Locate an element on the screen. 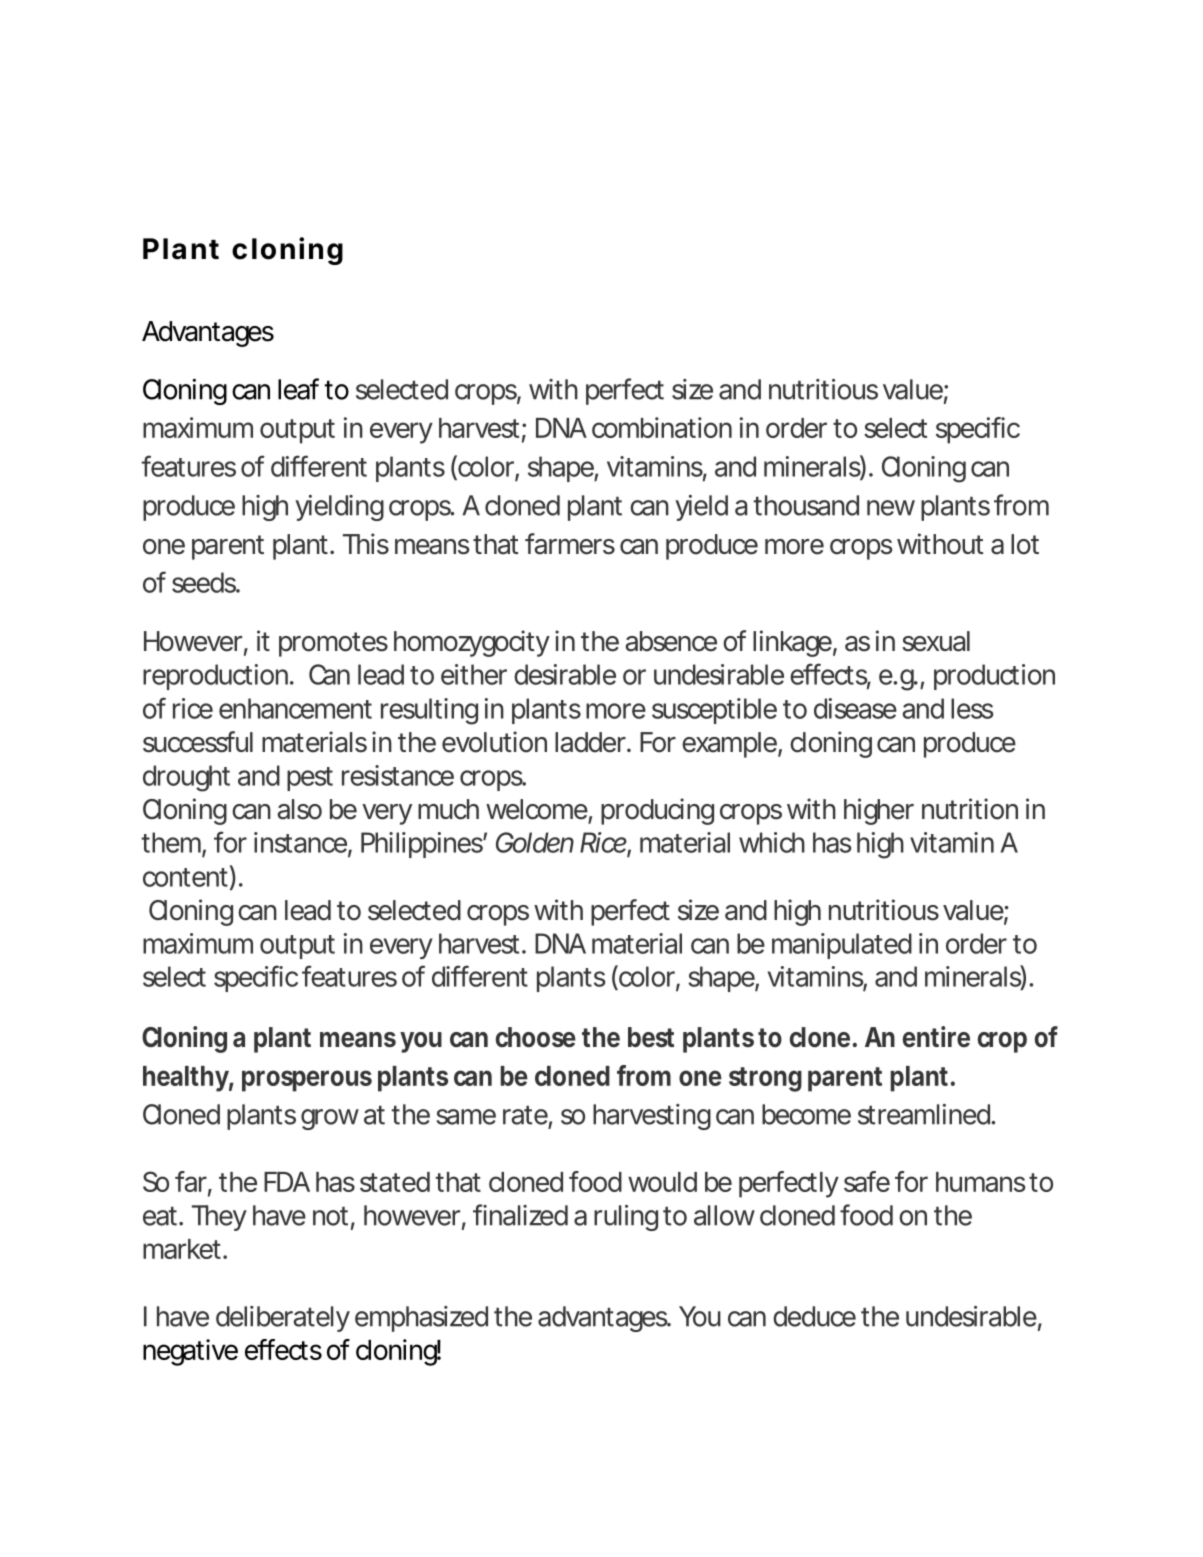  enhancement is located at coordinates (295, 708).
